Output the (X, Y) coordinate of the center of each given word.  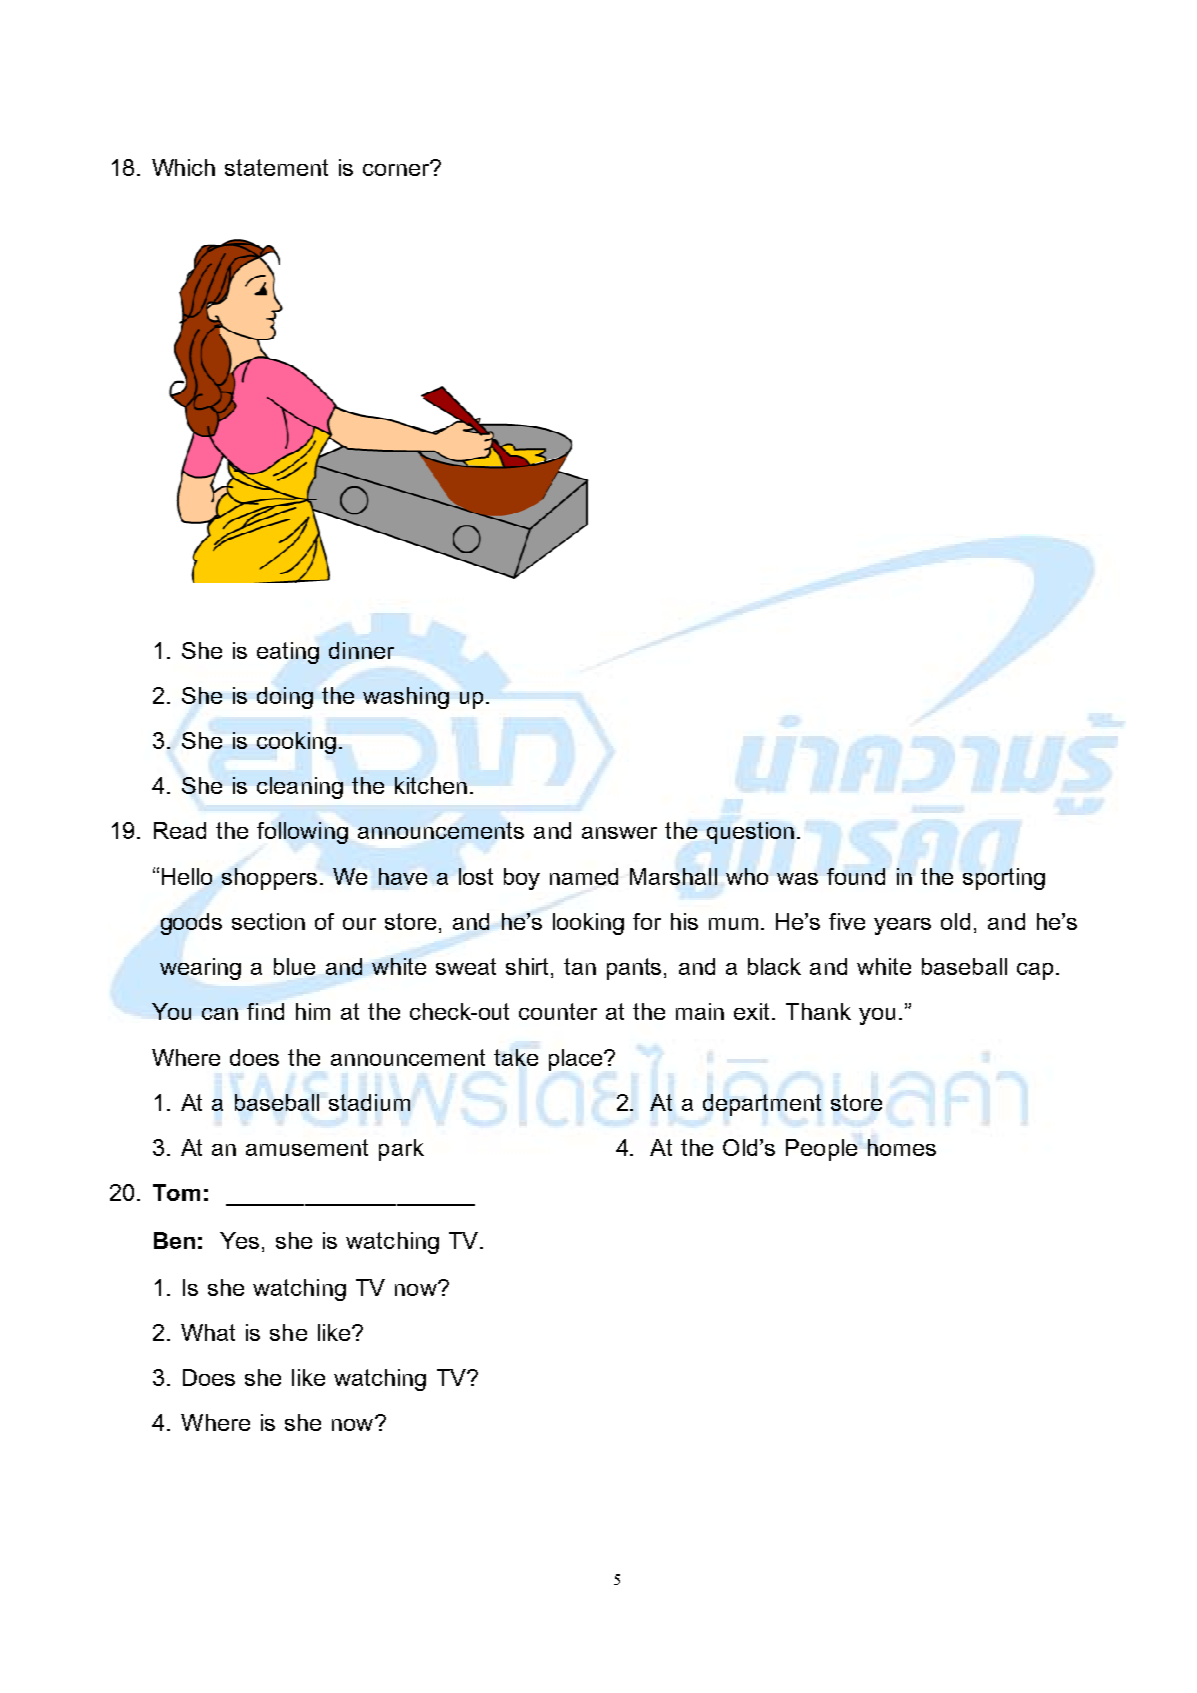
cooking (296, 743)
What (208, 1332)
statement (276, 167)
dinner (361, 650)
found (856, 876)
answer (619, 833)
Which (183, 167)
